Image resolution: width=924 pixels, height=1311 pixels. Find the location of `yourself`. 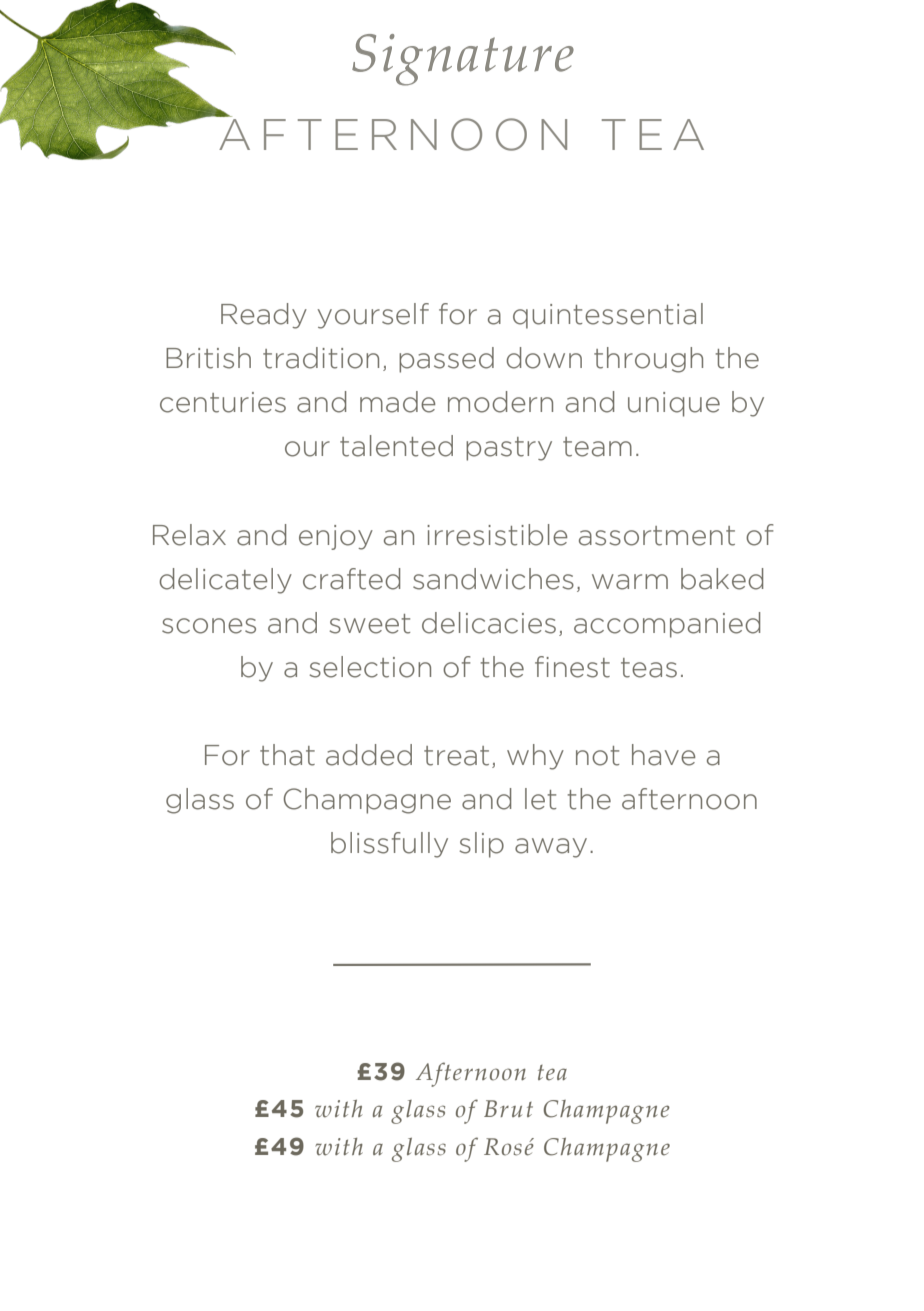

yourself is located at coordinates (373, 316).
